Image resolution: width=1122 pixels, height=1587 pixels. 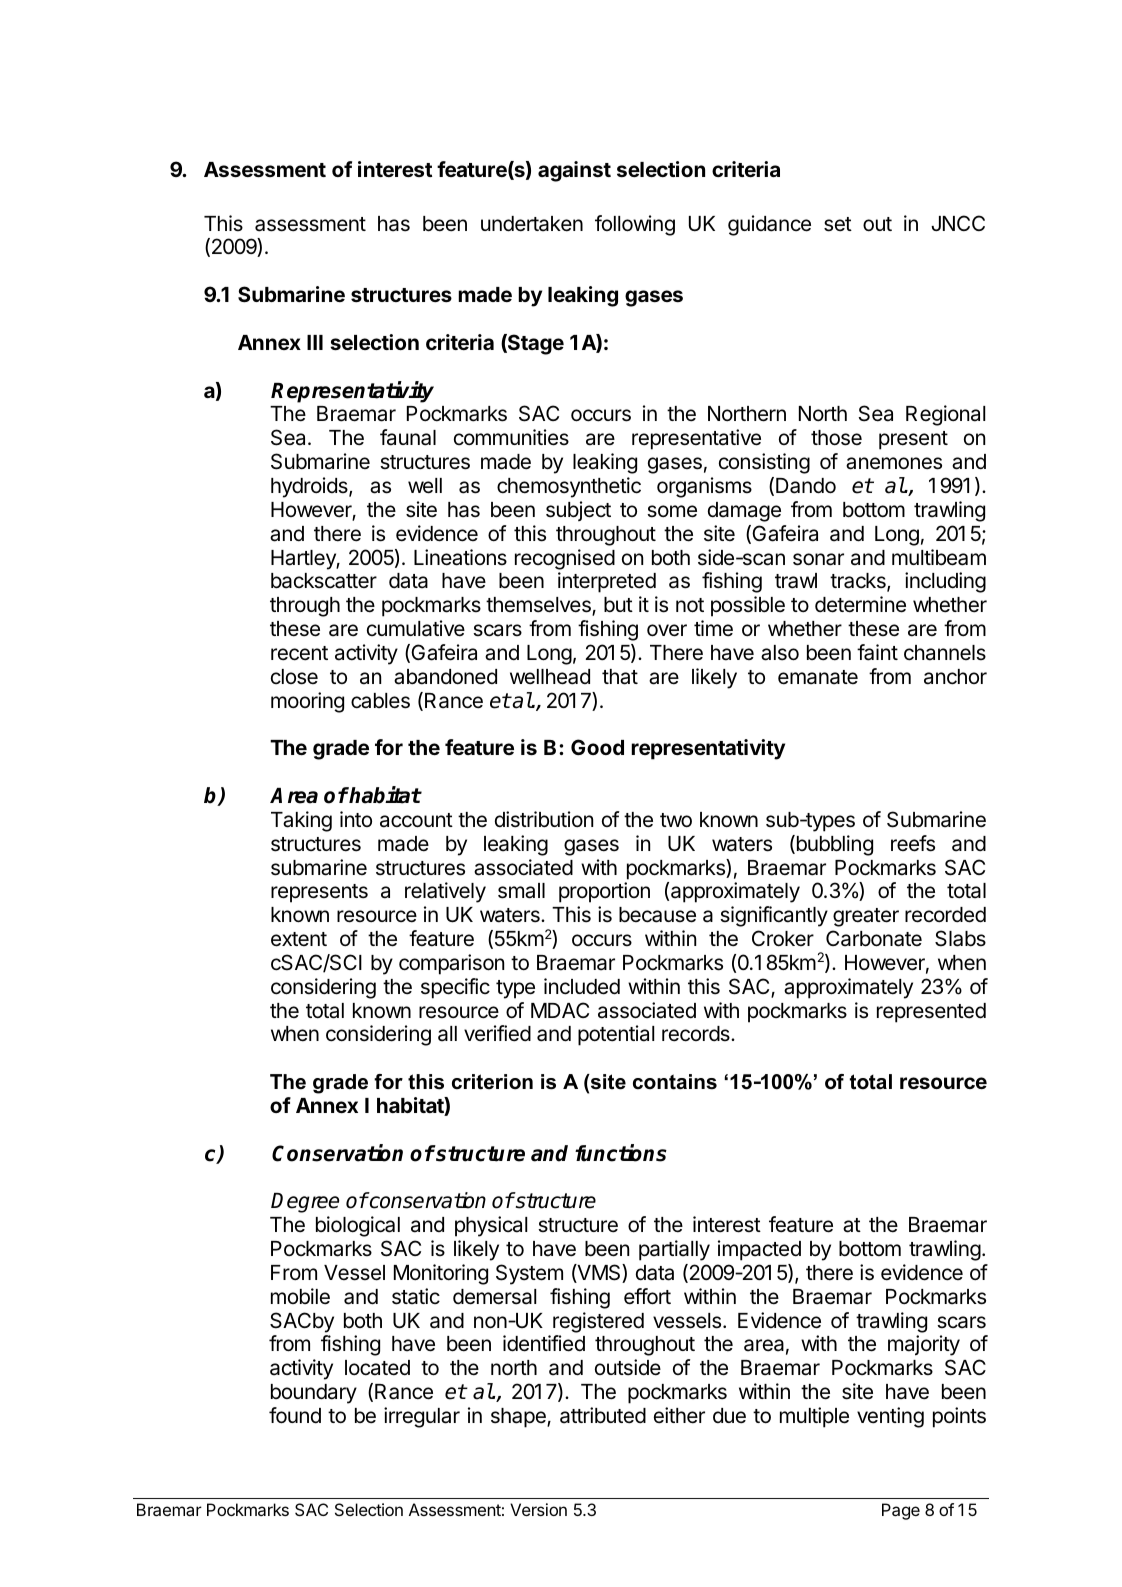 I want to click on biological, so click(x=358, y=1226).
